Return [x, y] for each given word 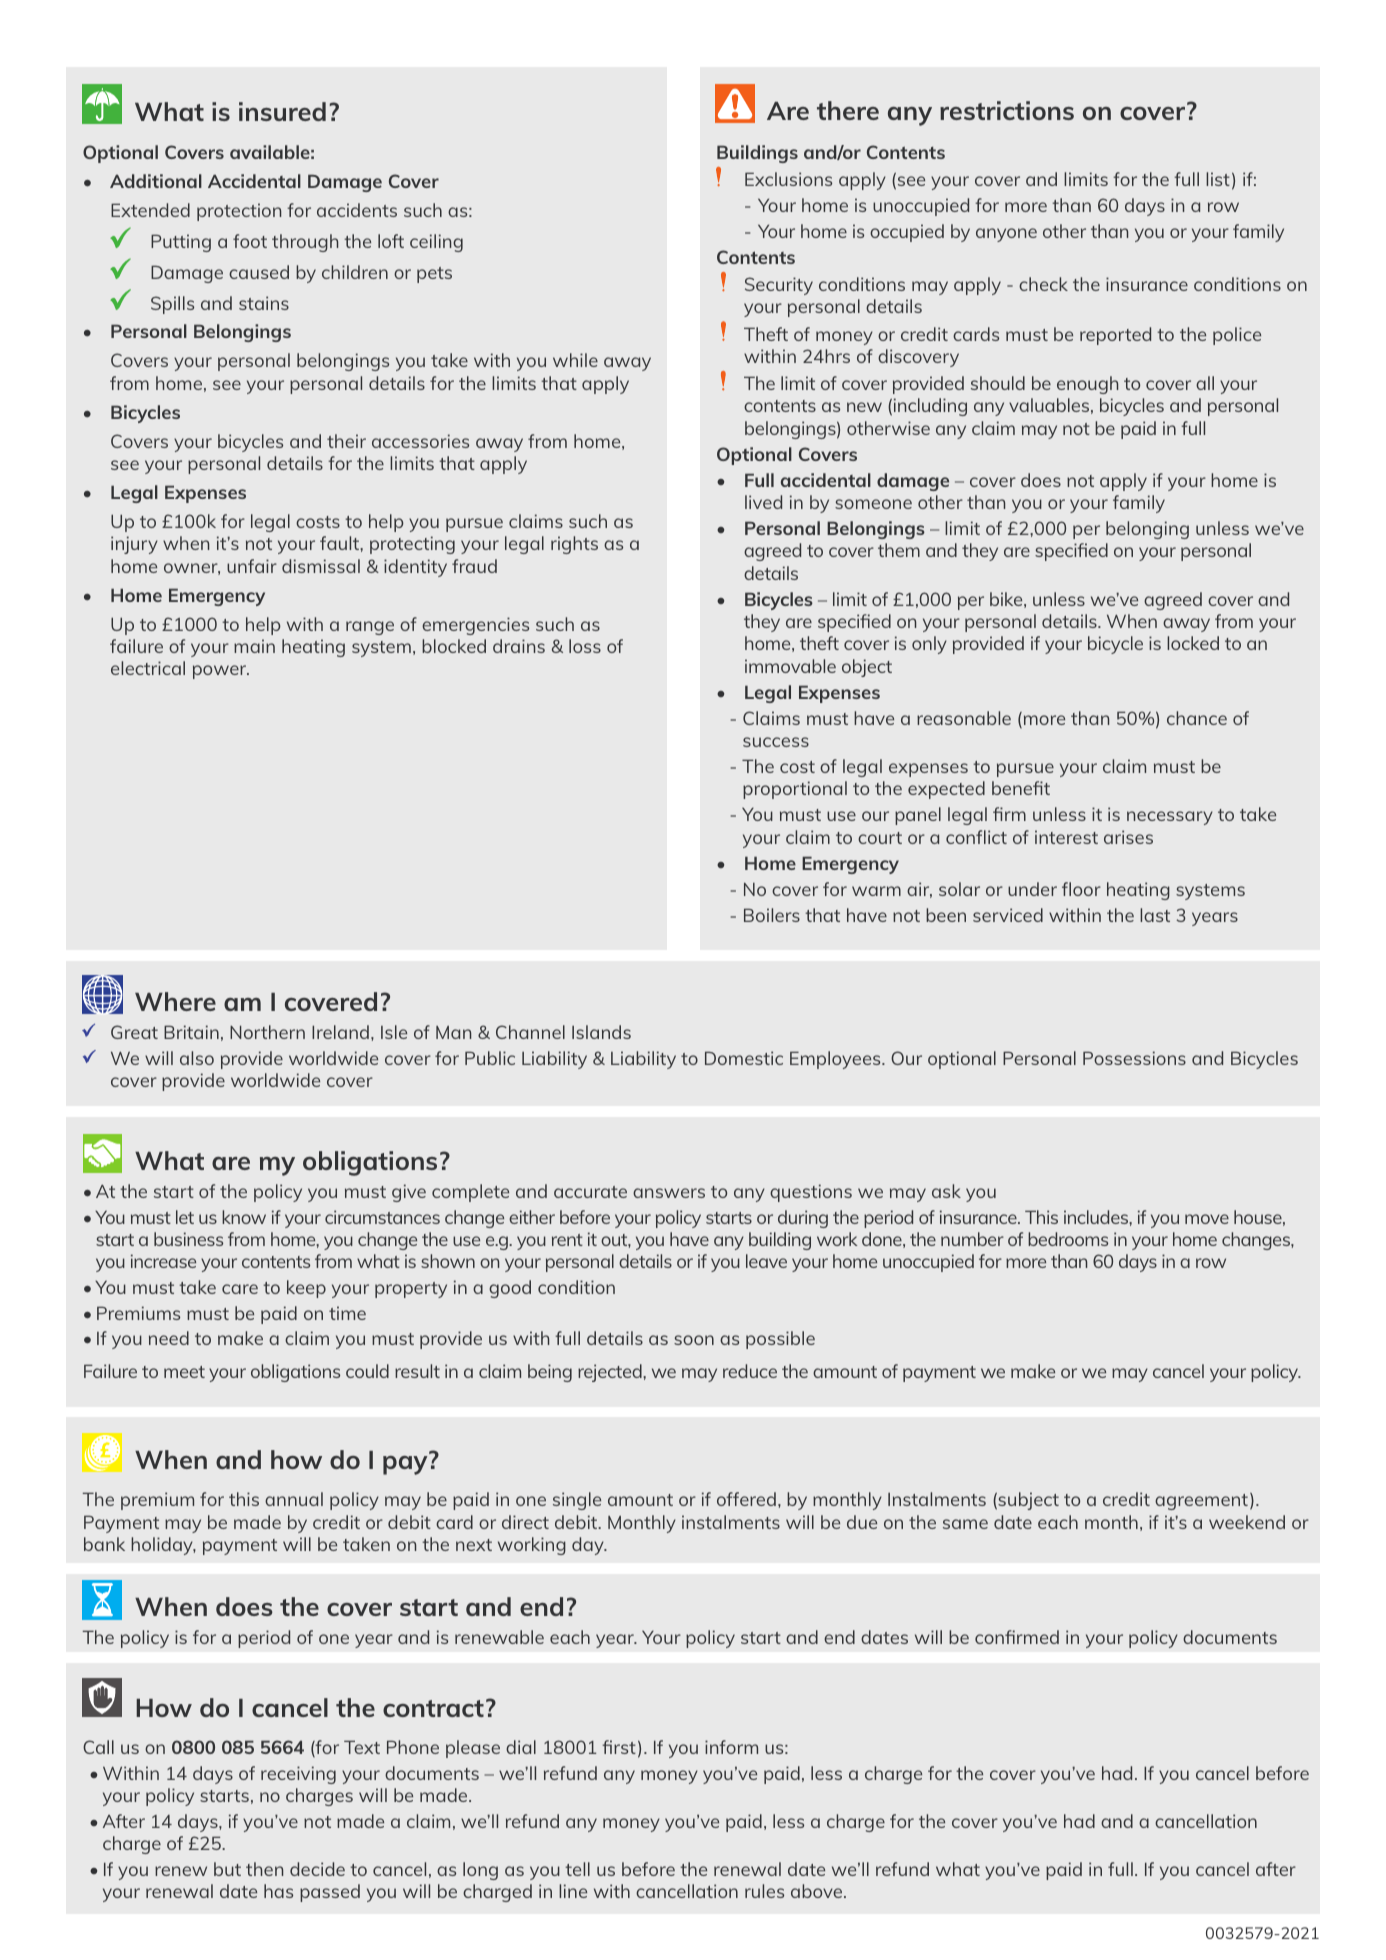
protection [239, 212]
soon [694, 1340]
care [240, 1289]
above [818, 1891]
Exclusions [788, 179]
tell [577, 1869]
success [776, 742]
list [1218, 179]
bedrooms [1068, 1239]
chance [1197, 718]
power [221, 672]
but [227, 1869]
